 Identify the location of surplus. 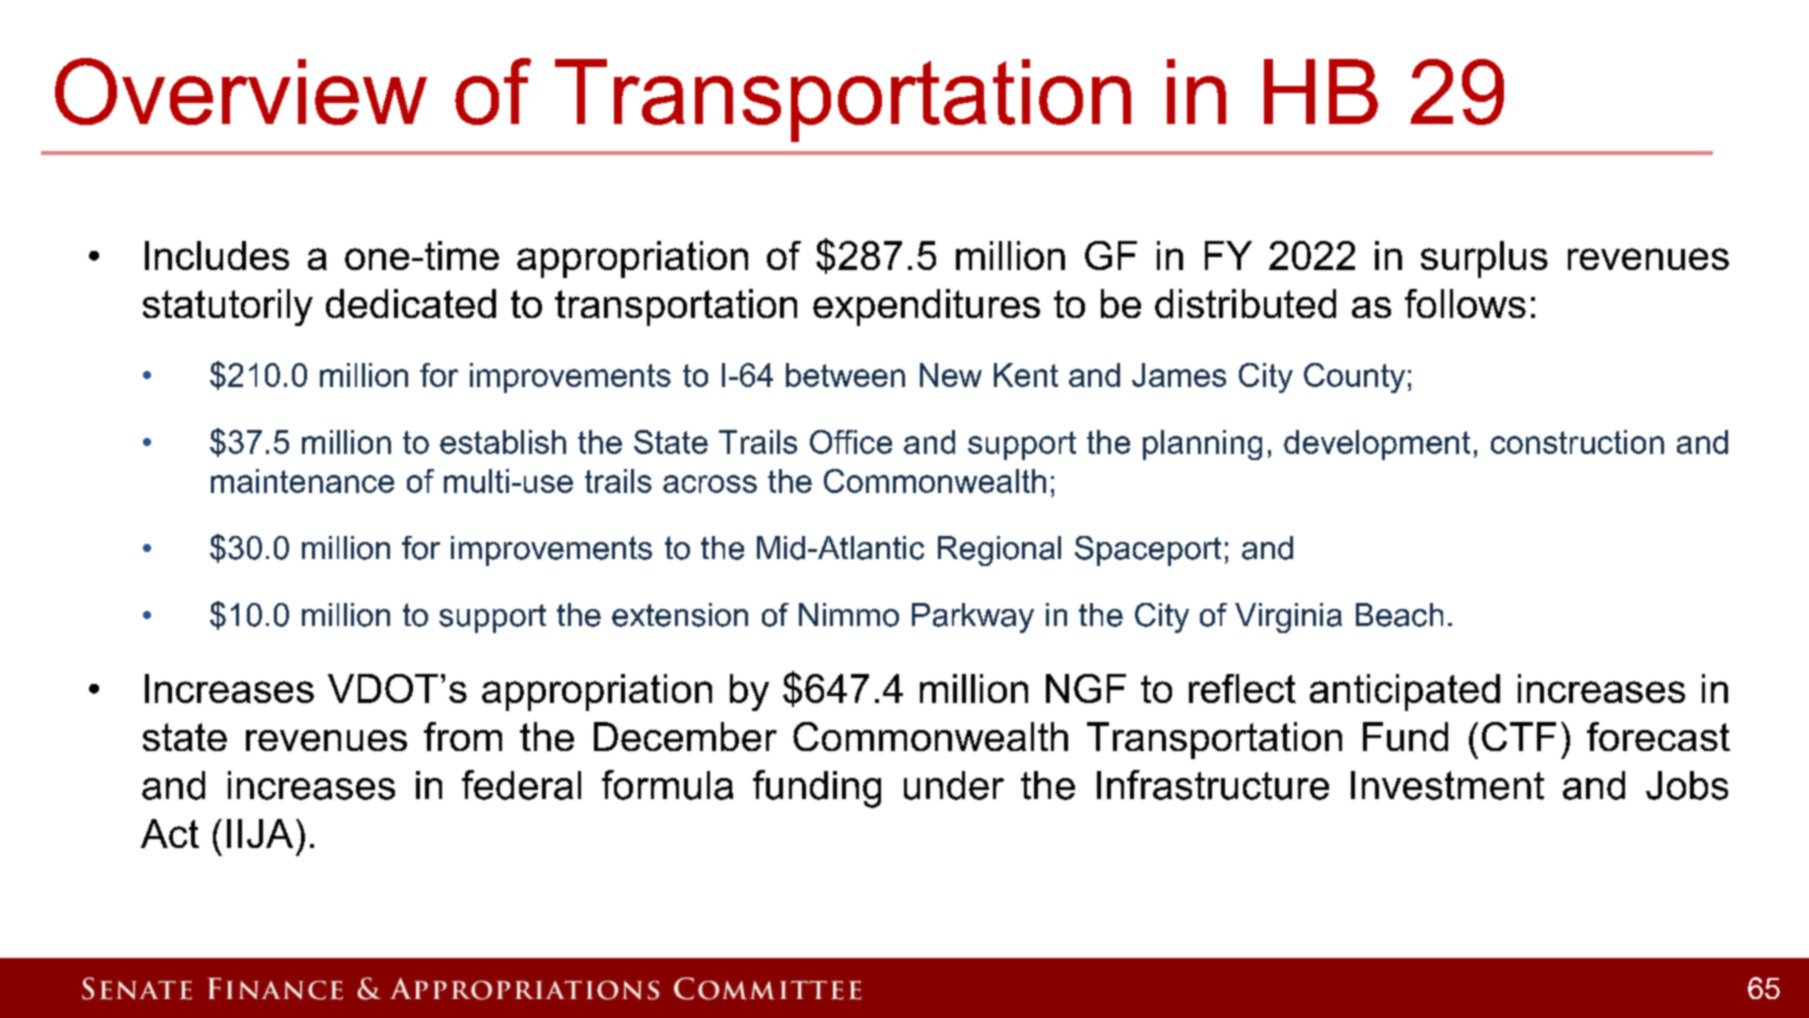
(1484, 259).
